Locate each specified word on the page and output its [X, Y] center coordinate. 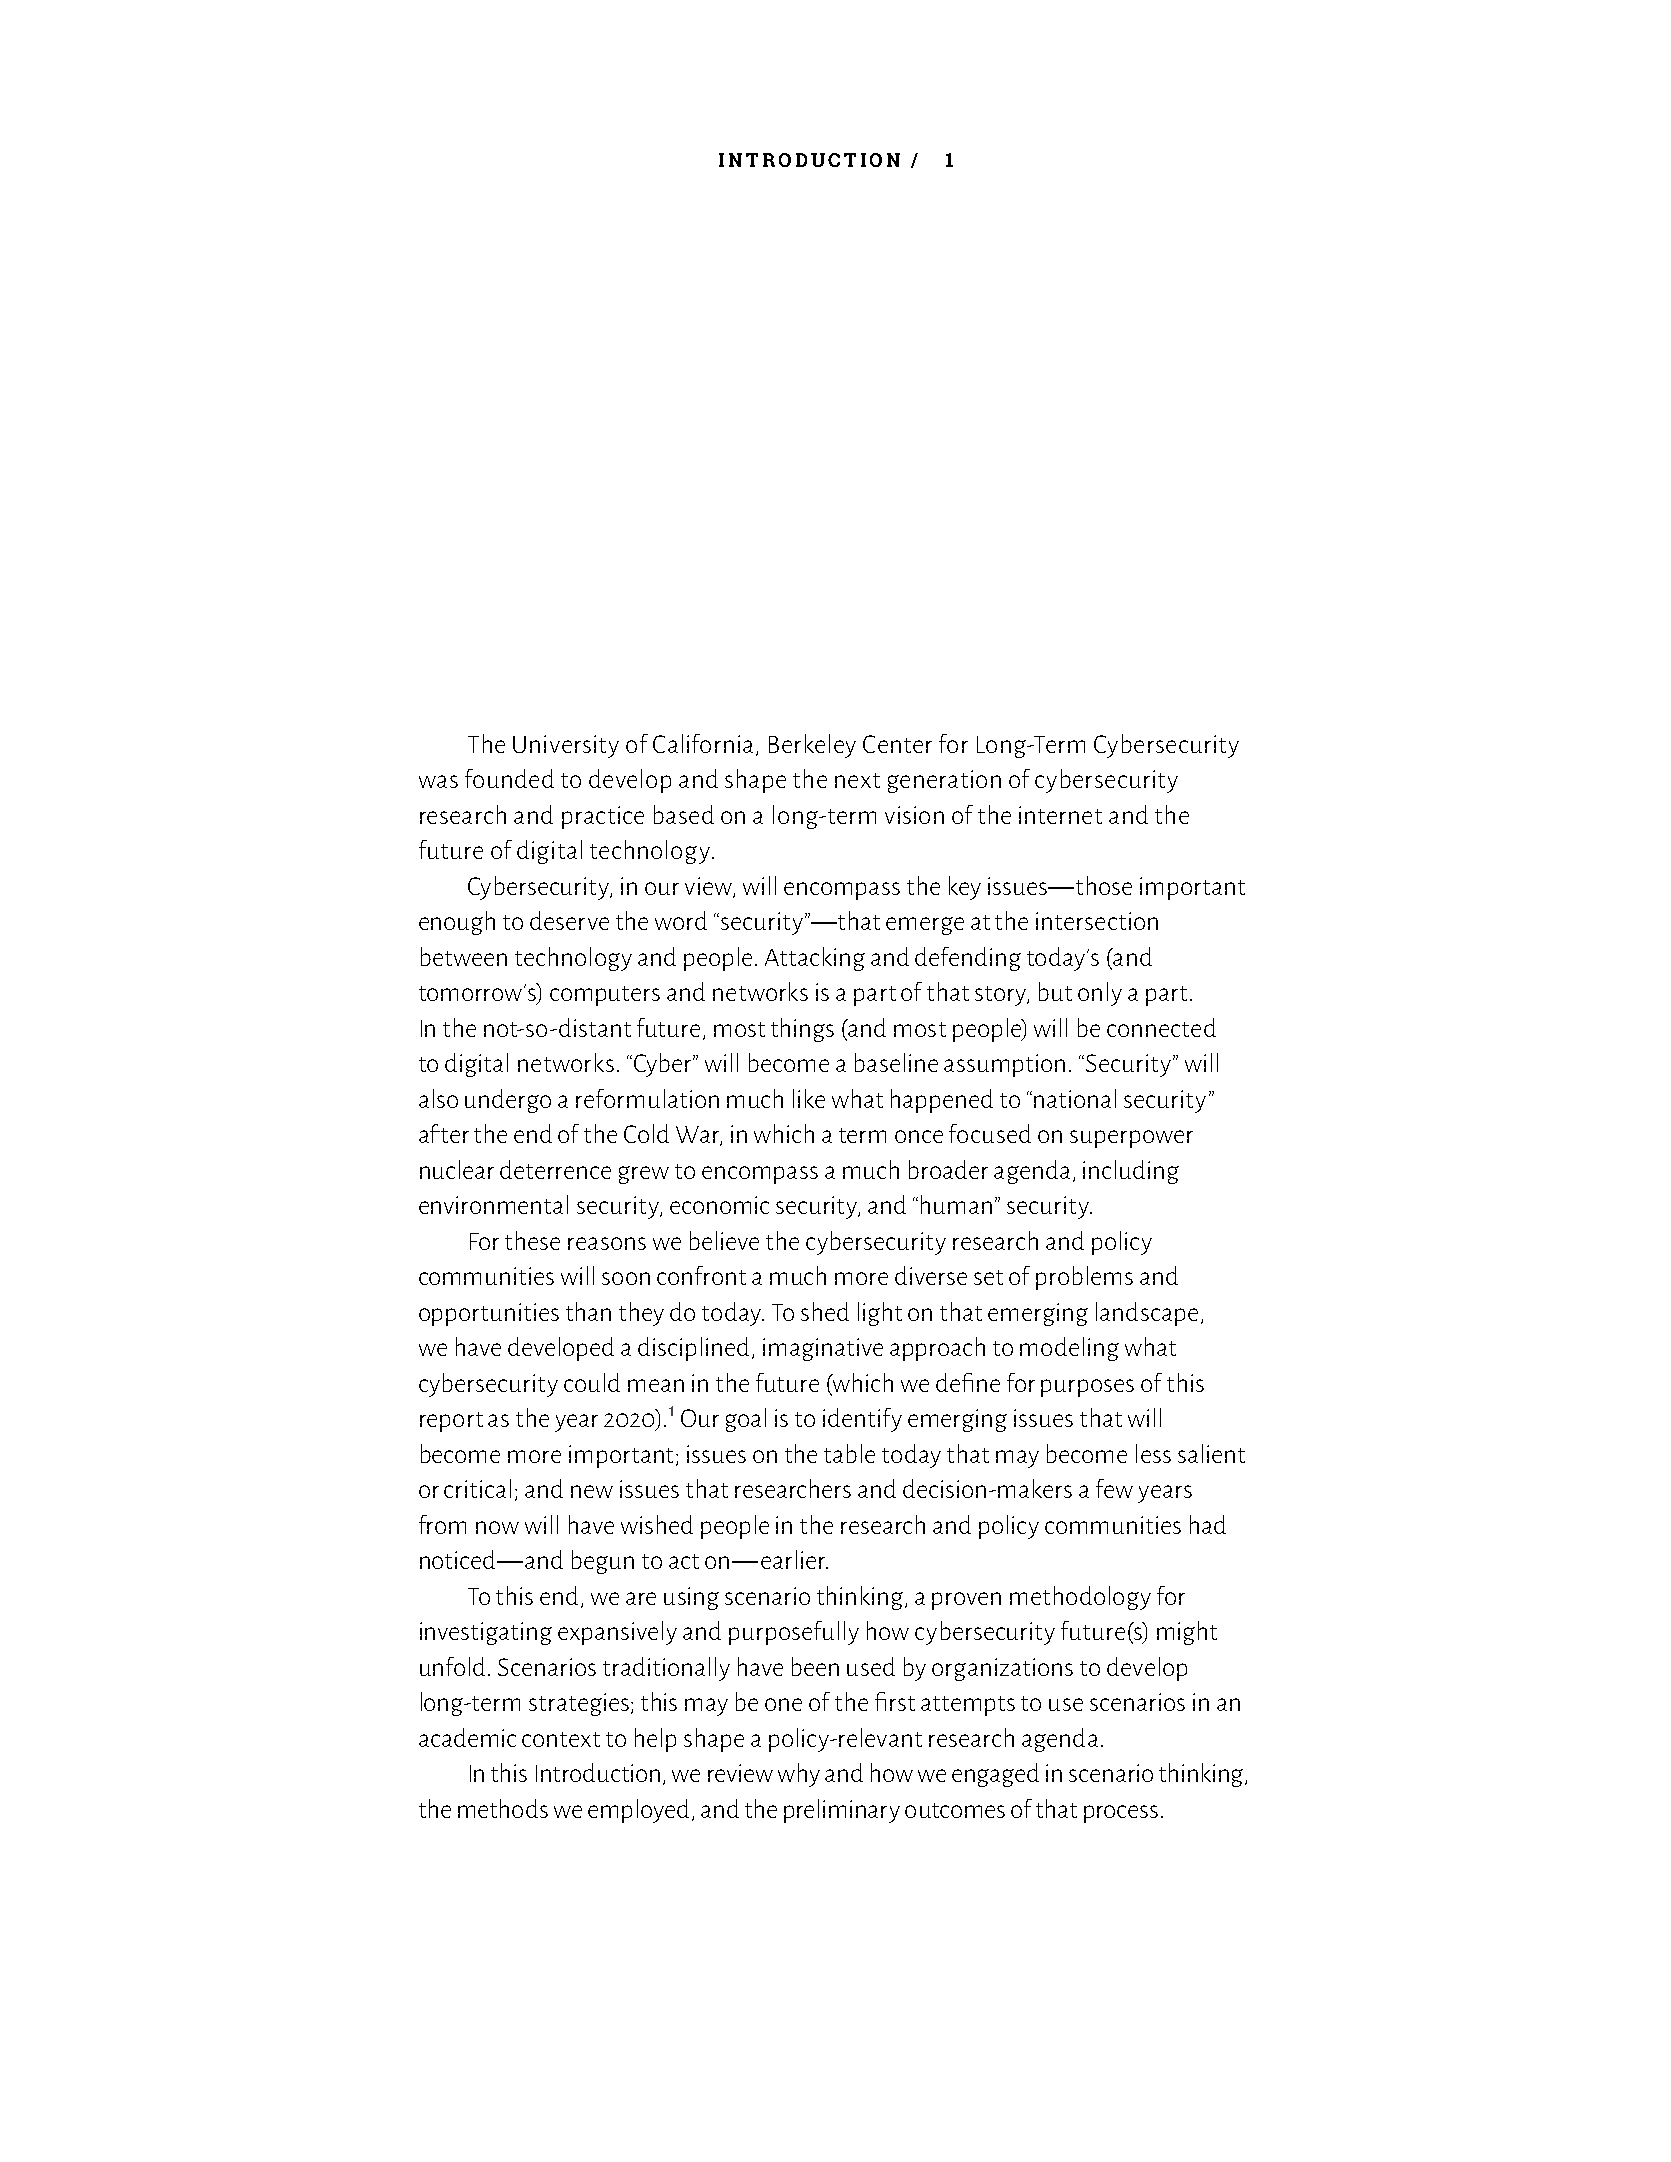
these [532, 1240]
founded [509, 778]
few [1114, 1488]
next [857, 780]
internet [1060, 815]
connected [1161, 1027]
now [497, 1527]
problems [1084, 1278]
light [880, 1314]
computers [605, 996]
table [849, 1453]
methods [503, 1808]
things [802, 1030]
